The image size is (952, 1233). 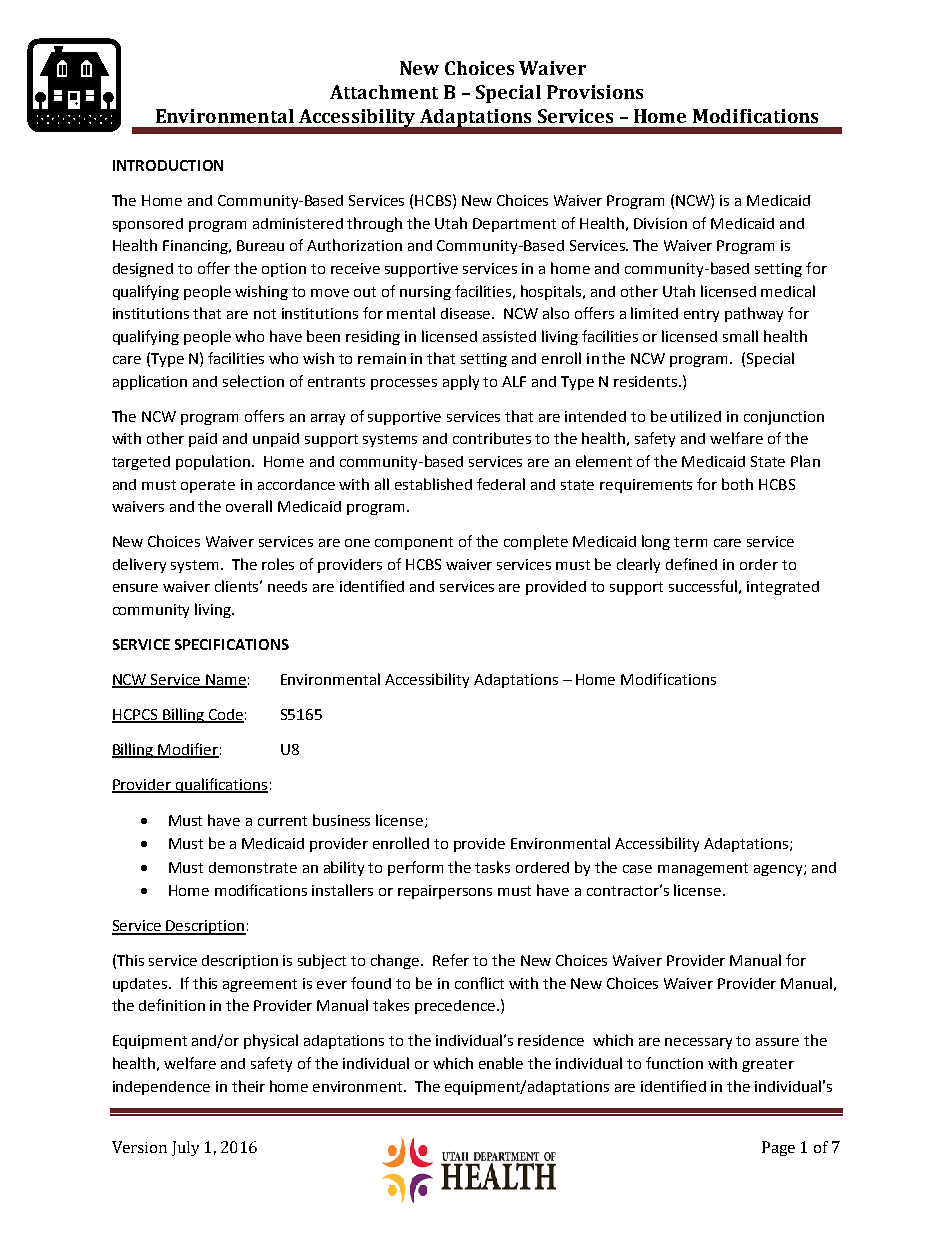 I want to click on enable, so click(x=501, y=1063).
